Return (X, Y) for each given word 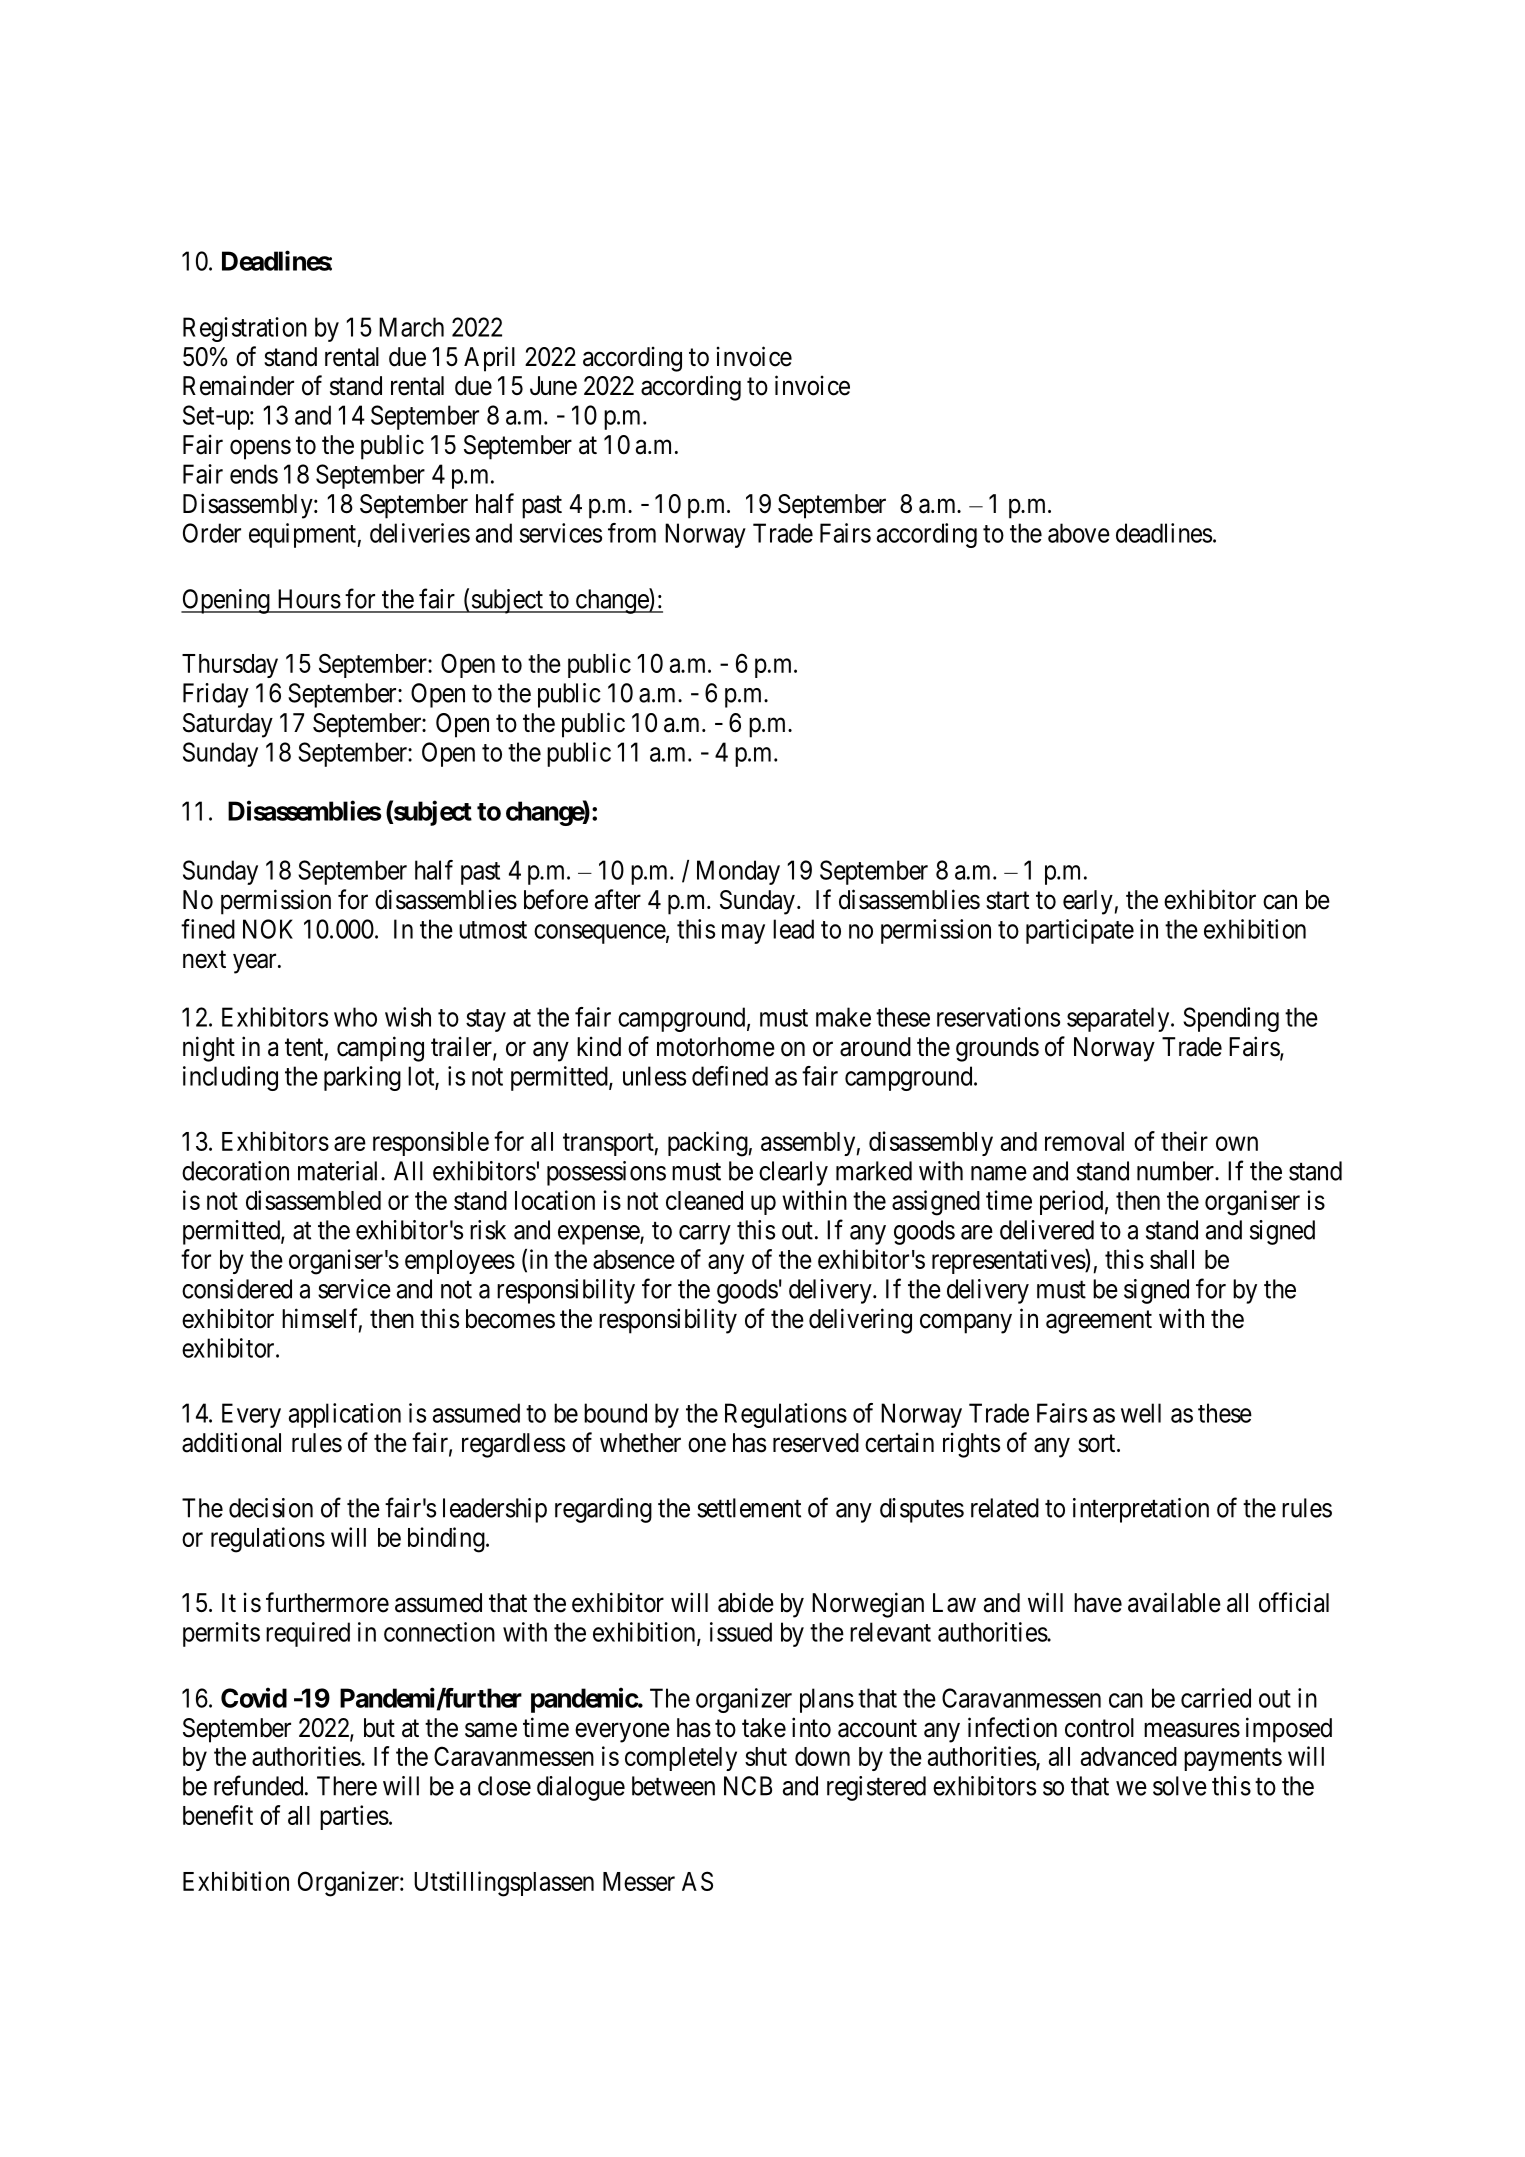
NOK (268, 929)
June (553, 386)
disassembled (313, 1200)
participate (1080, 931)
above (1079, 533)
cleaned (704, 1200)
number (1176, 1171)
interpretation (1141, 1510)
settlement (749, 1508)
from (632, 533)
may (743, 934)
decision (271, 1508)
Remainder (238, 385)
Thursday (230, 666)
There (347, 1786)
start (1007, 901)
